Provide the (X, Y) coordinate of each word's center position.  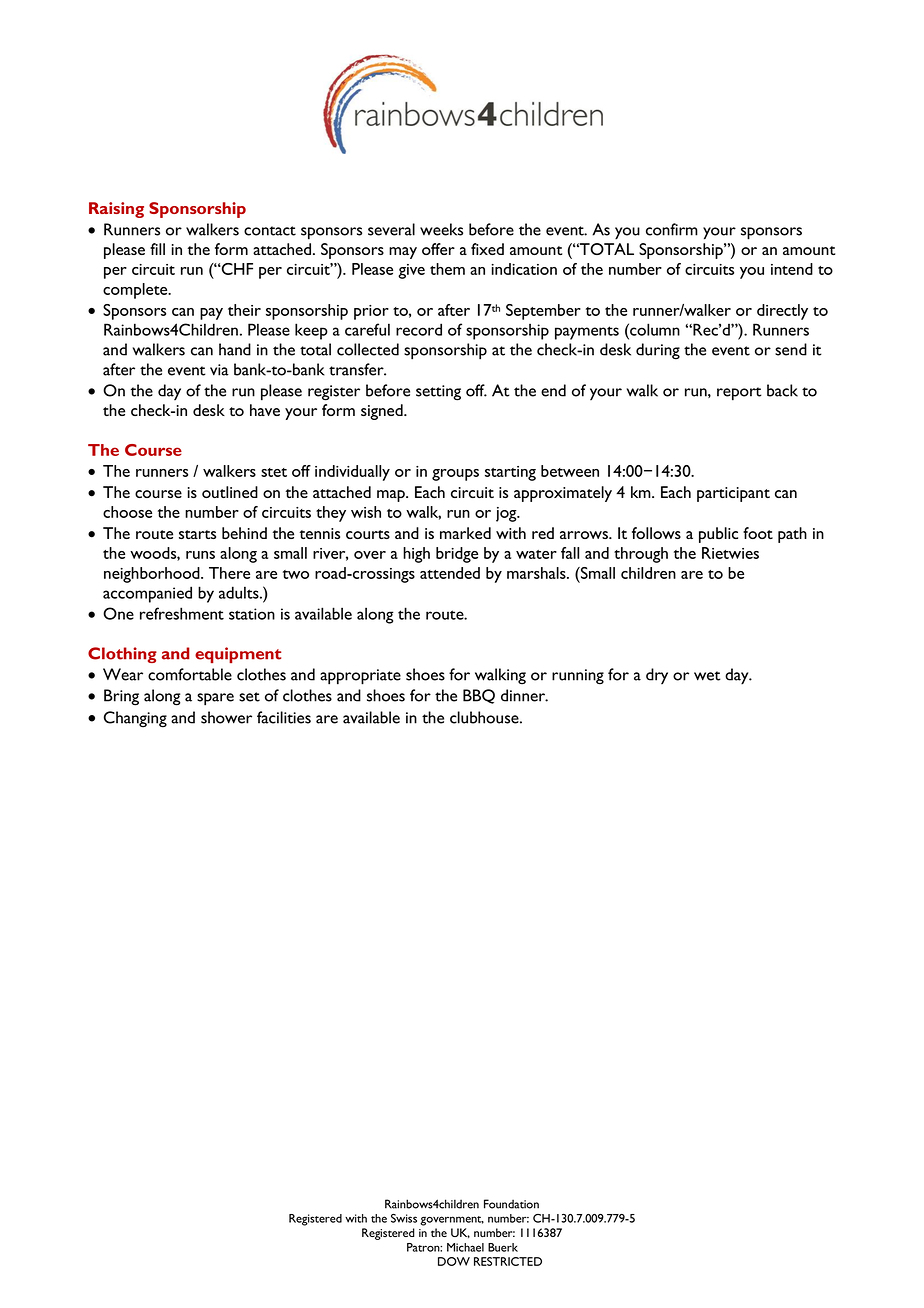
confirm (672, 229)
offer (438, 249)
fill (157, 249)
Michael (465, 1247)
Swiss (404, 1218)
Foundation (511, 1204)
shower (226, 717)
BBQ (479, 696)
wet (707, 676)
